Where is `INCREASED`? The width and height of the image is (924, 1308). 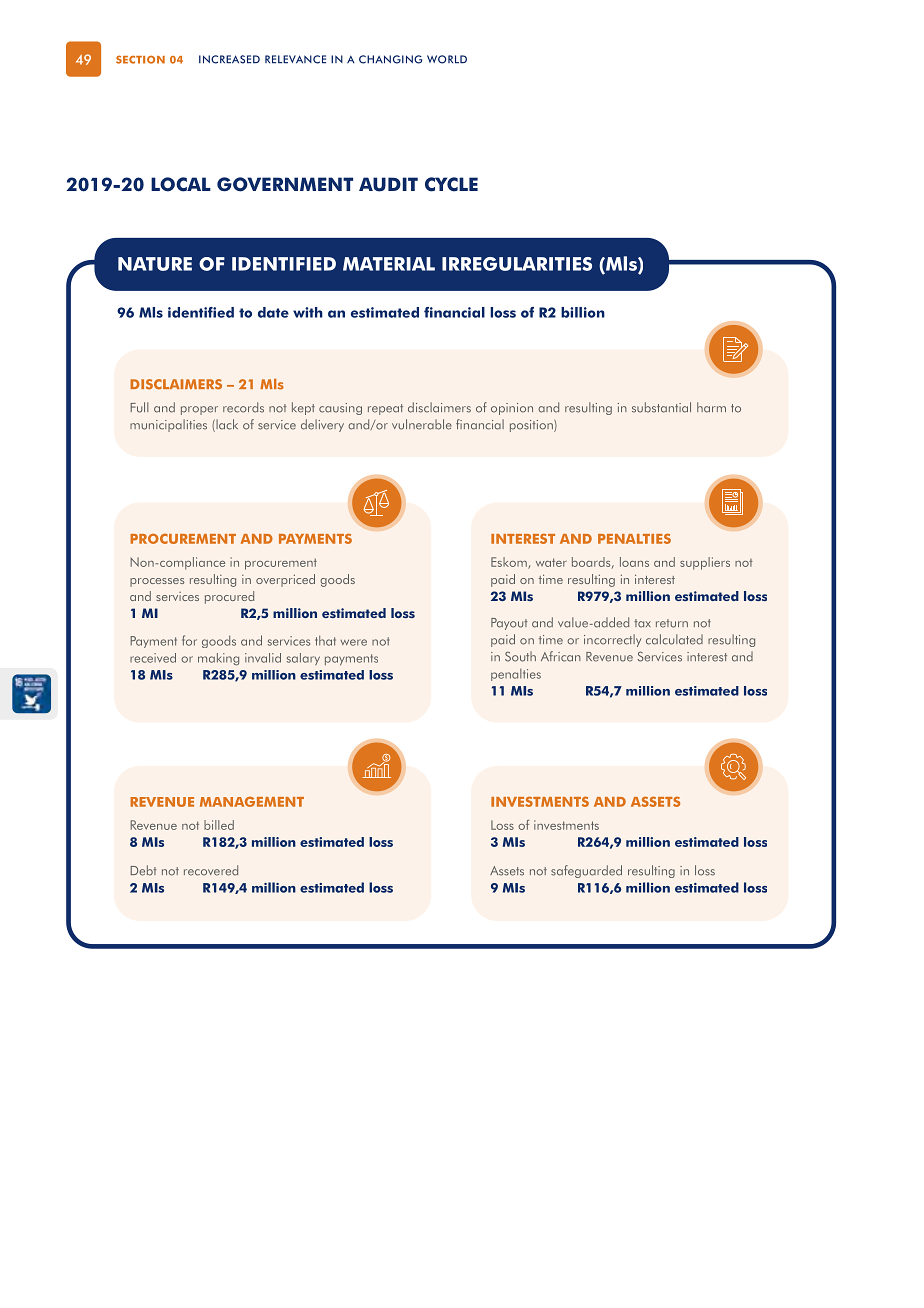
INCREASED is located at coordinates (229, 59).
